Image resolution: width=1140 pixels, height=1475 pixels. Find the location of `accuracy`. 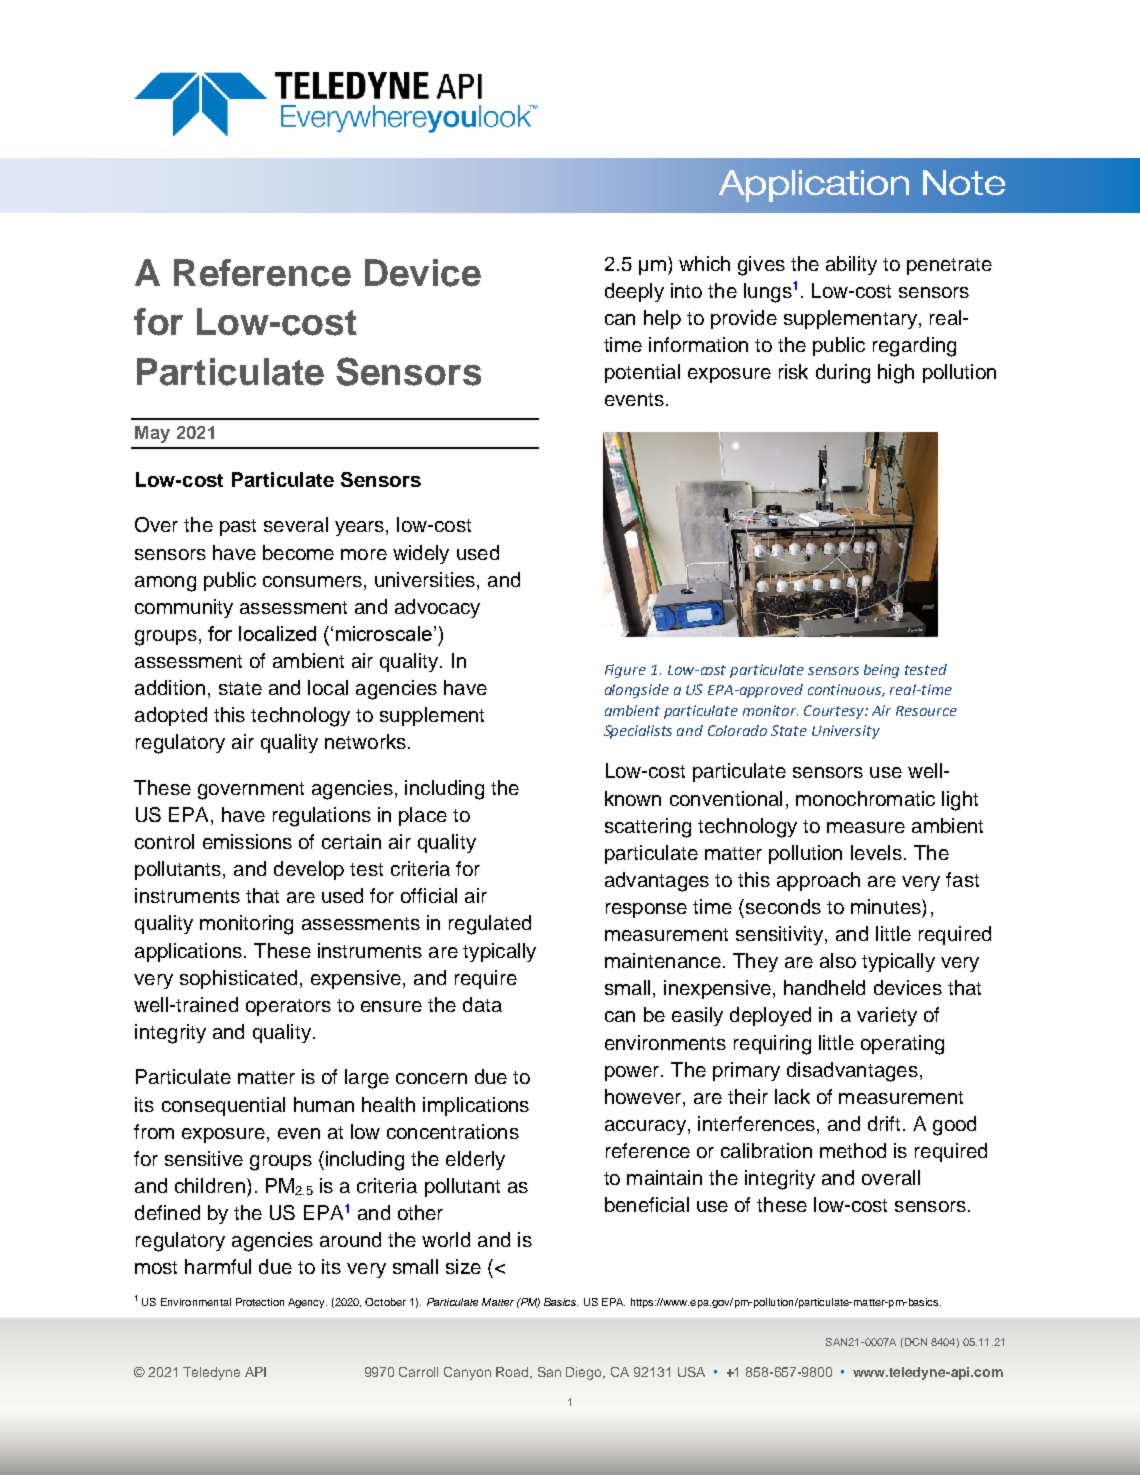

accuracy is located at coordinates (645, 1127).
